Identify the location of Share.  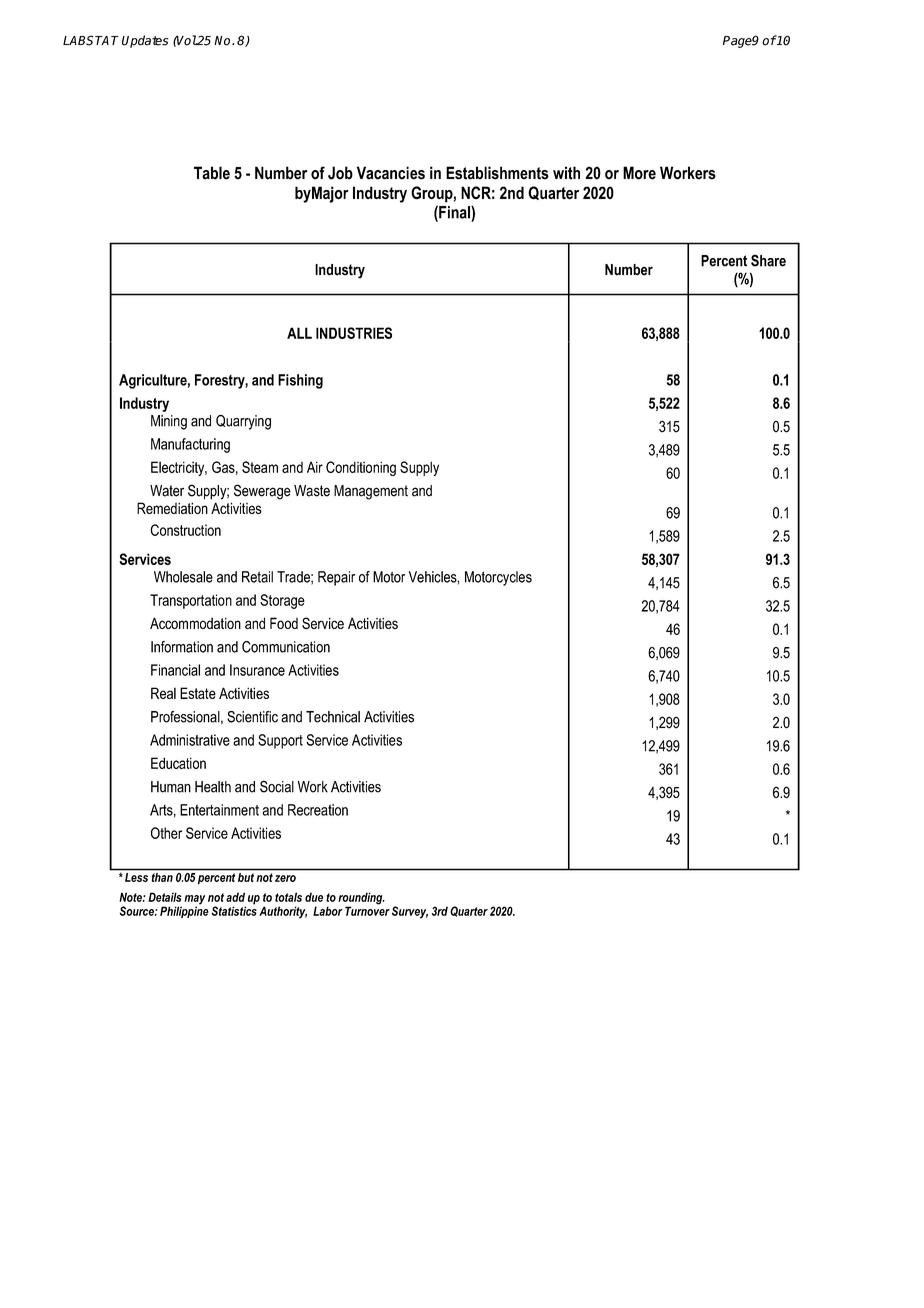
(768, 260).
